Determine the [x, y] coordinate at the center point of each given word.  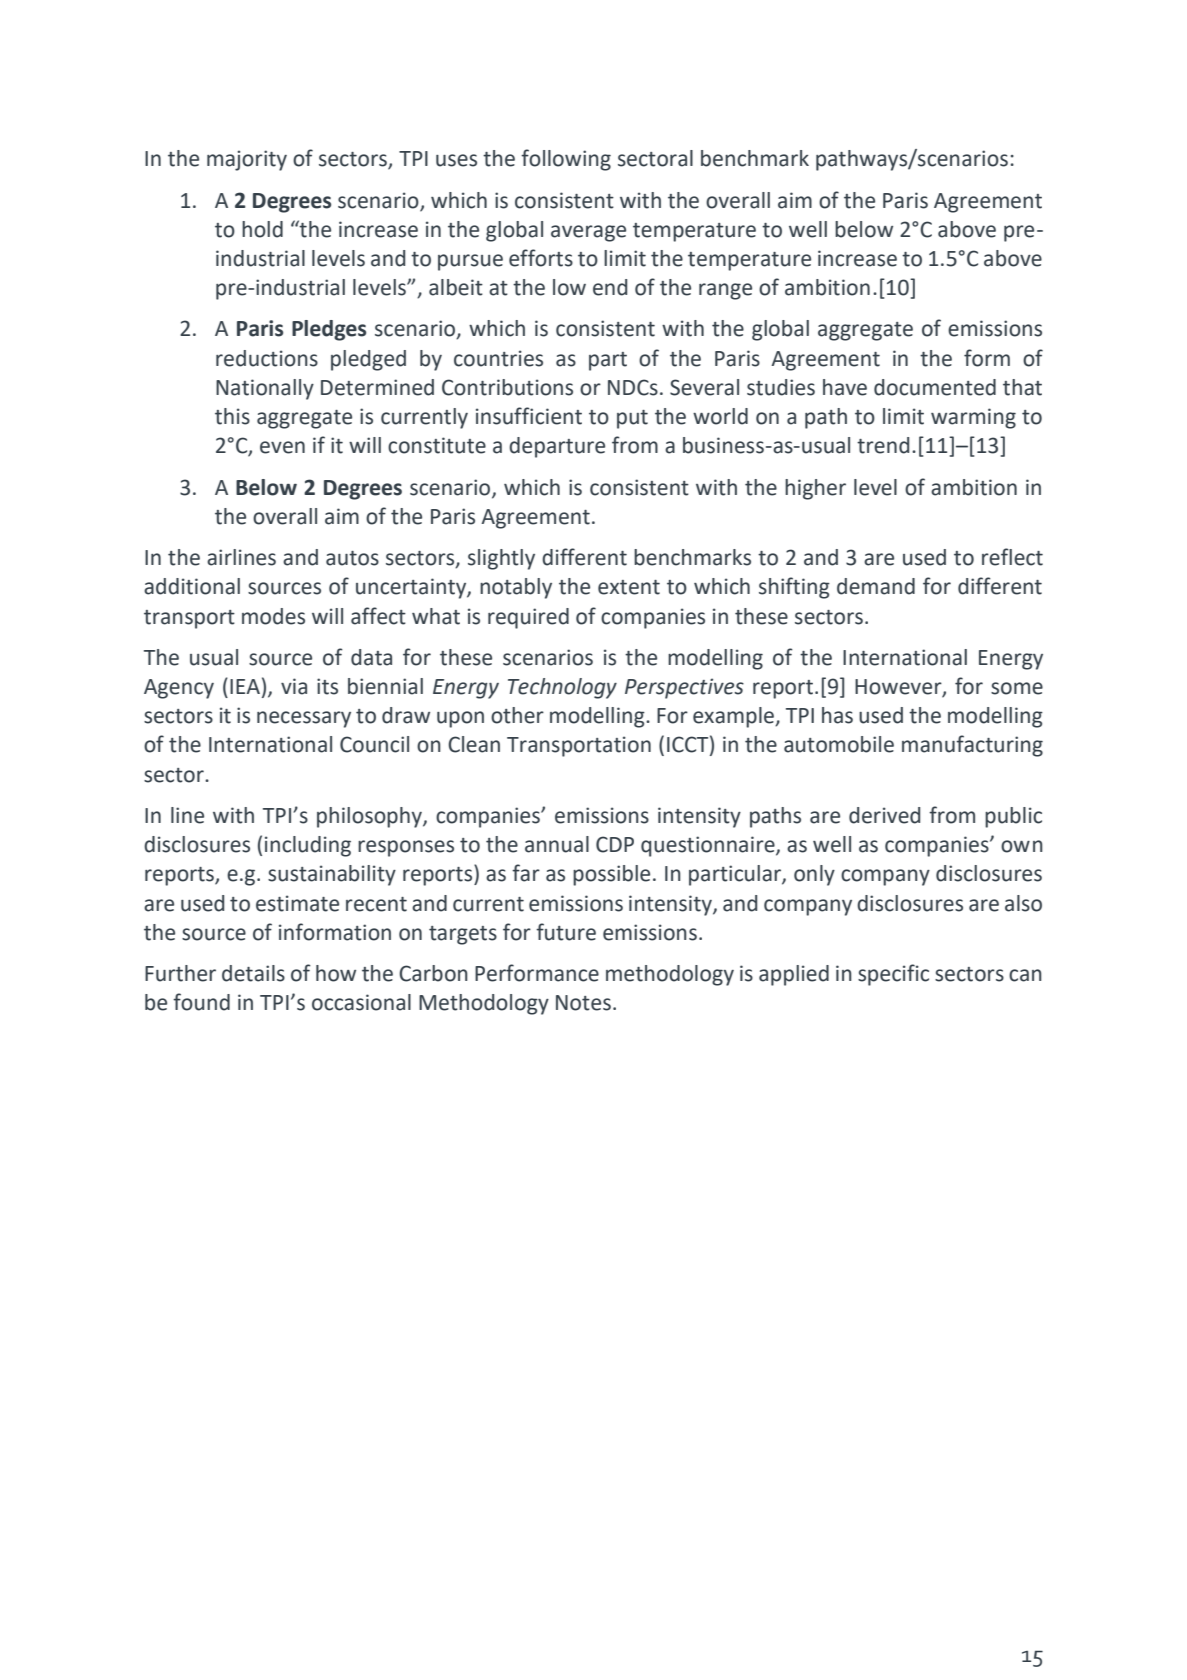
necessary [304, 719]
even [282, 447]
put [632, 419]
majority [247, 160]
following [566, 160]
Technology [562, 688]
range [725, 291]
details [253, 973]
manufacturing [972, 746]
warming [973, 418]
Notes [583, 1003]
